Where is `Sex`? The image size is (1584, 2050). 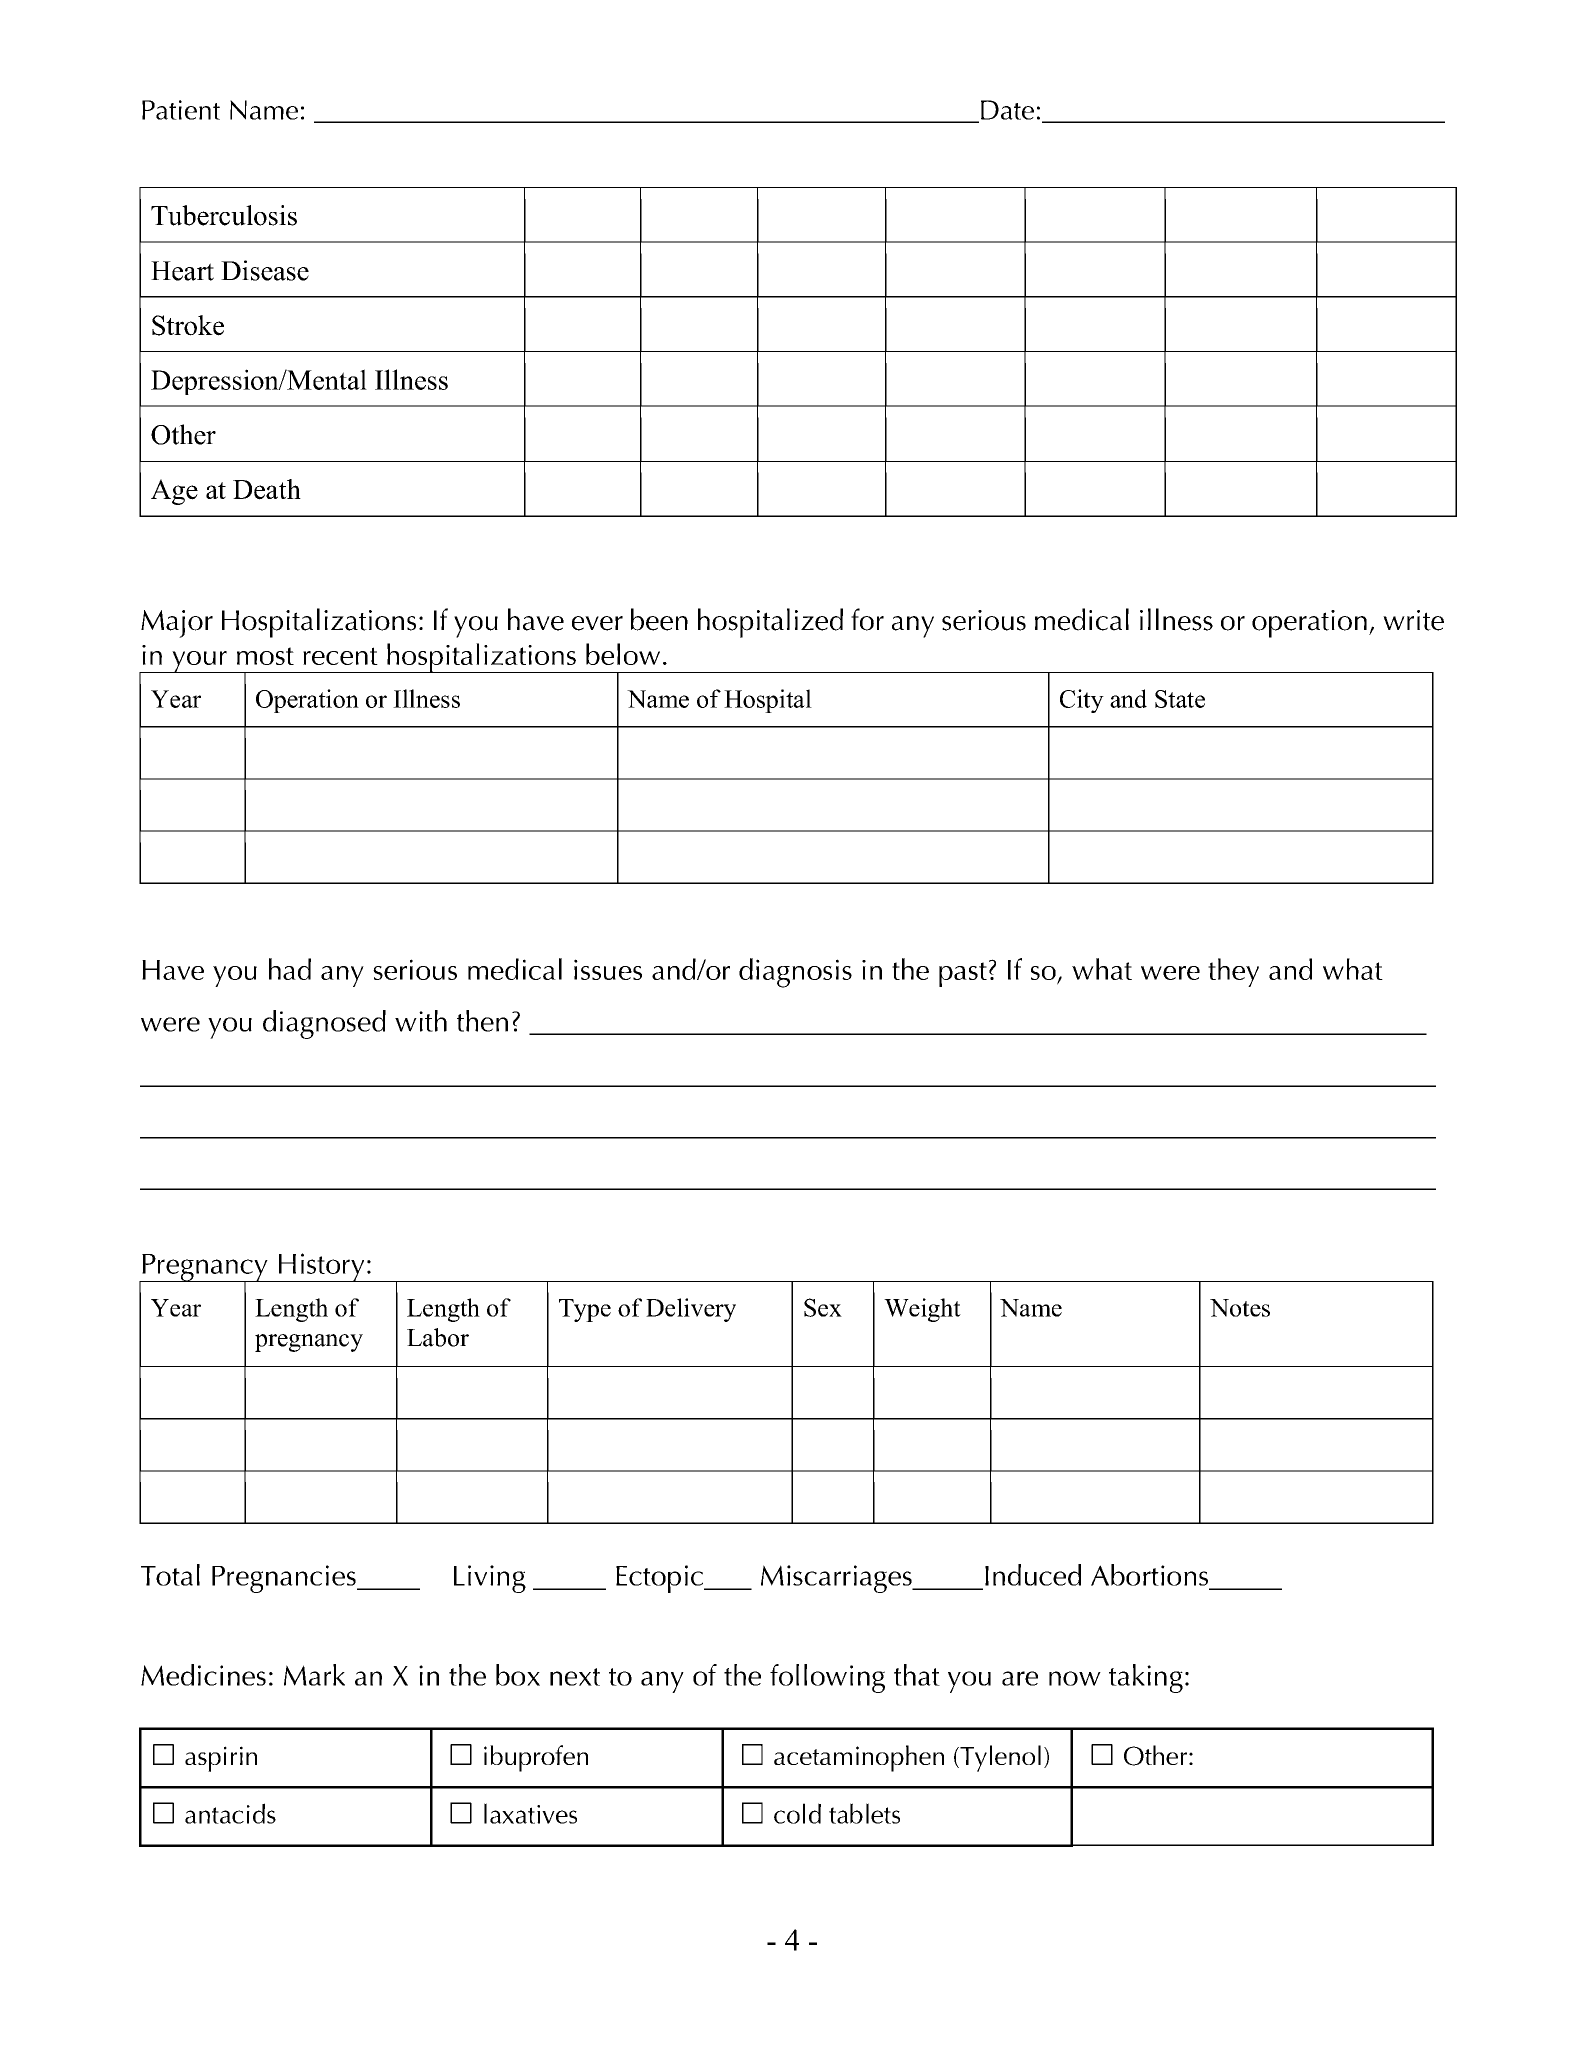
Sex is located at coordinates (823, 1307).
